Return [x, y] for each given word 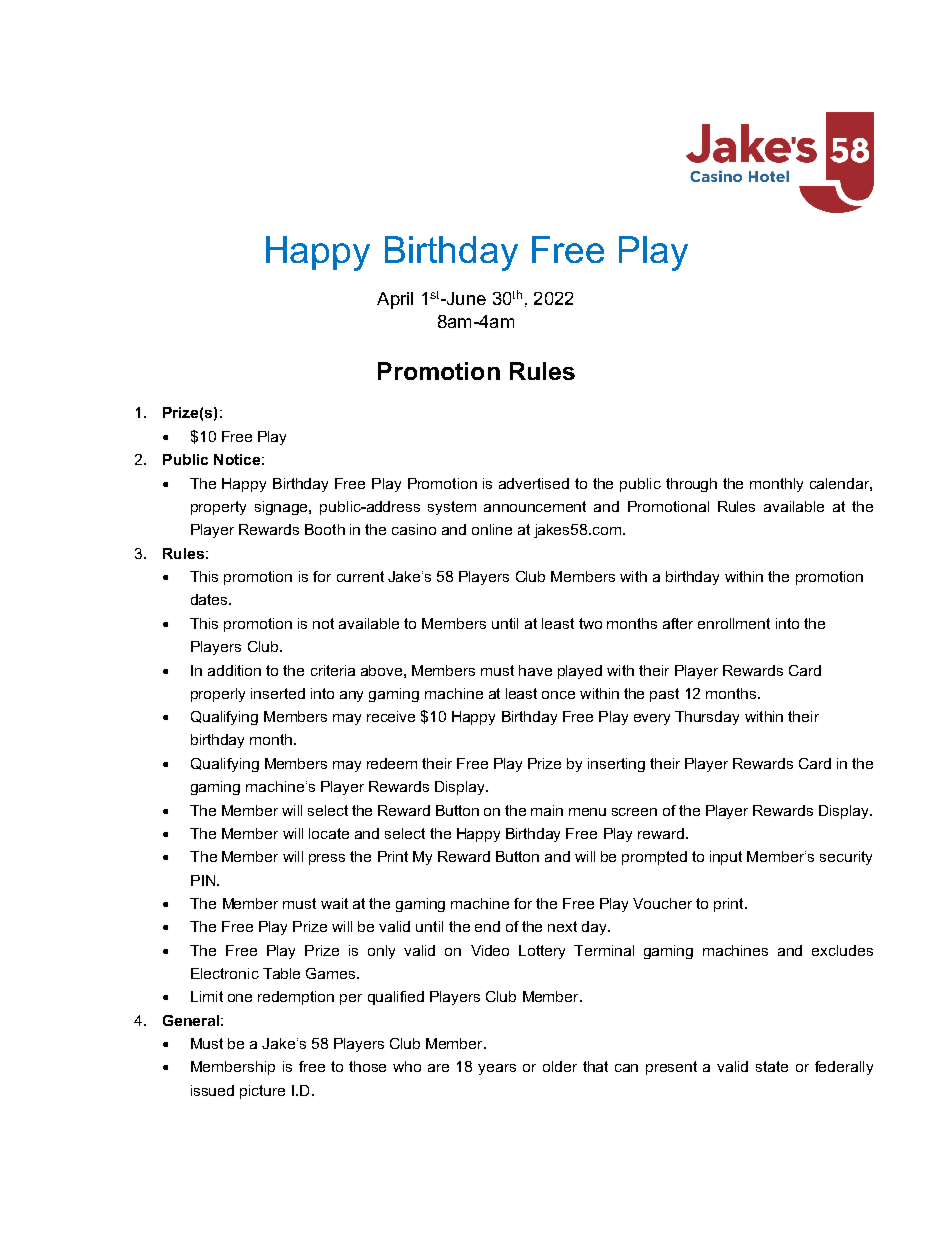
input [726, 858]
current [360, 576]
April [395, 300]
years [497, 1069]
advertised [534, 483]
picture [262, 1092]
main [547, 810]
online [492, 529]
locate [329, 833]
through [691, 485]
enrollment [734, 623]
